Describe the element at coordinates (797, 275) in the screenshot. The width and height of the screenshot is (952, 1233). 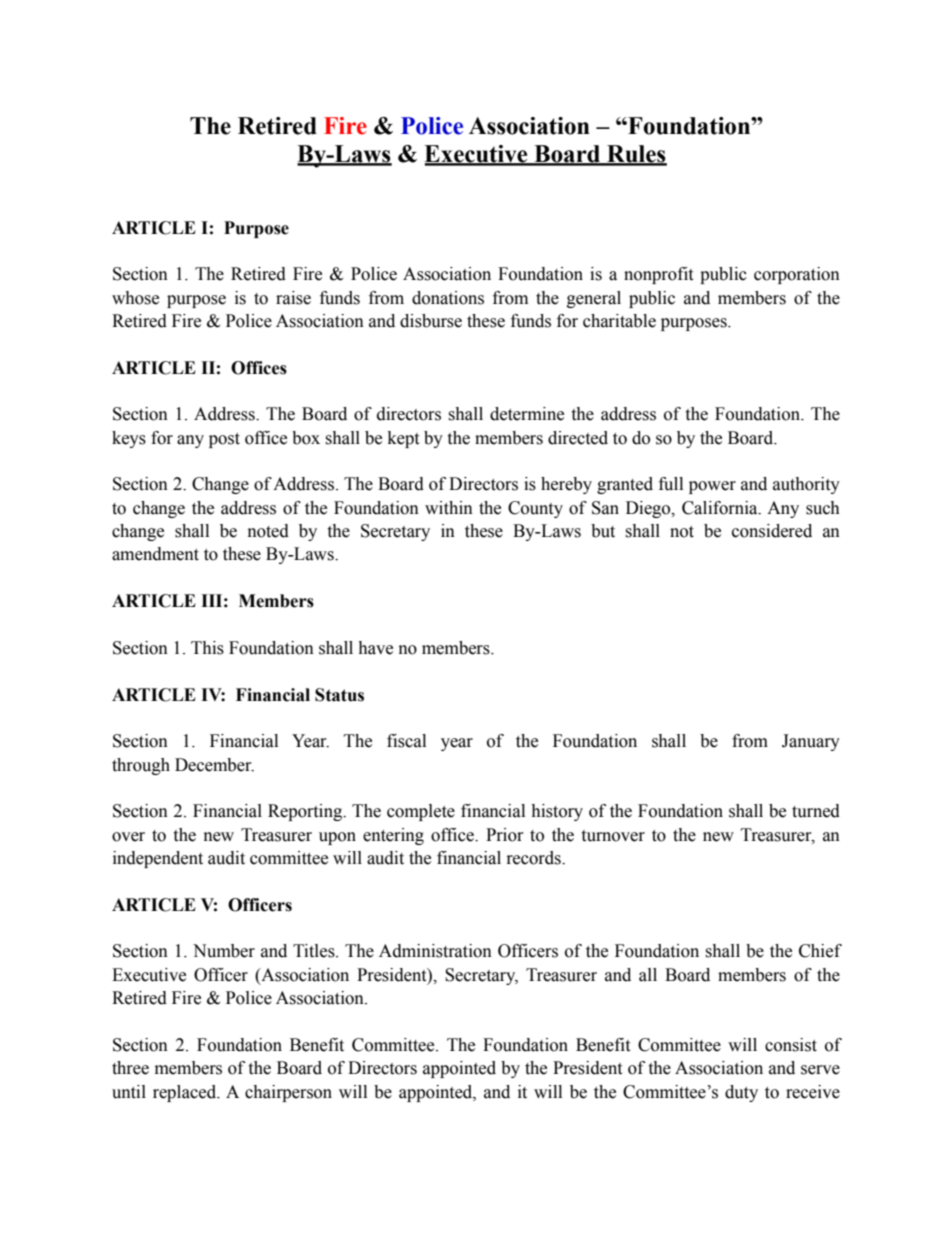
I see `corporation` at that location.
